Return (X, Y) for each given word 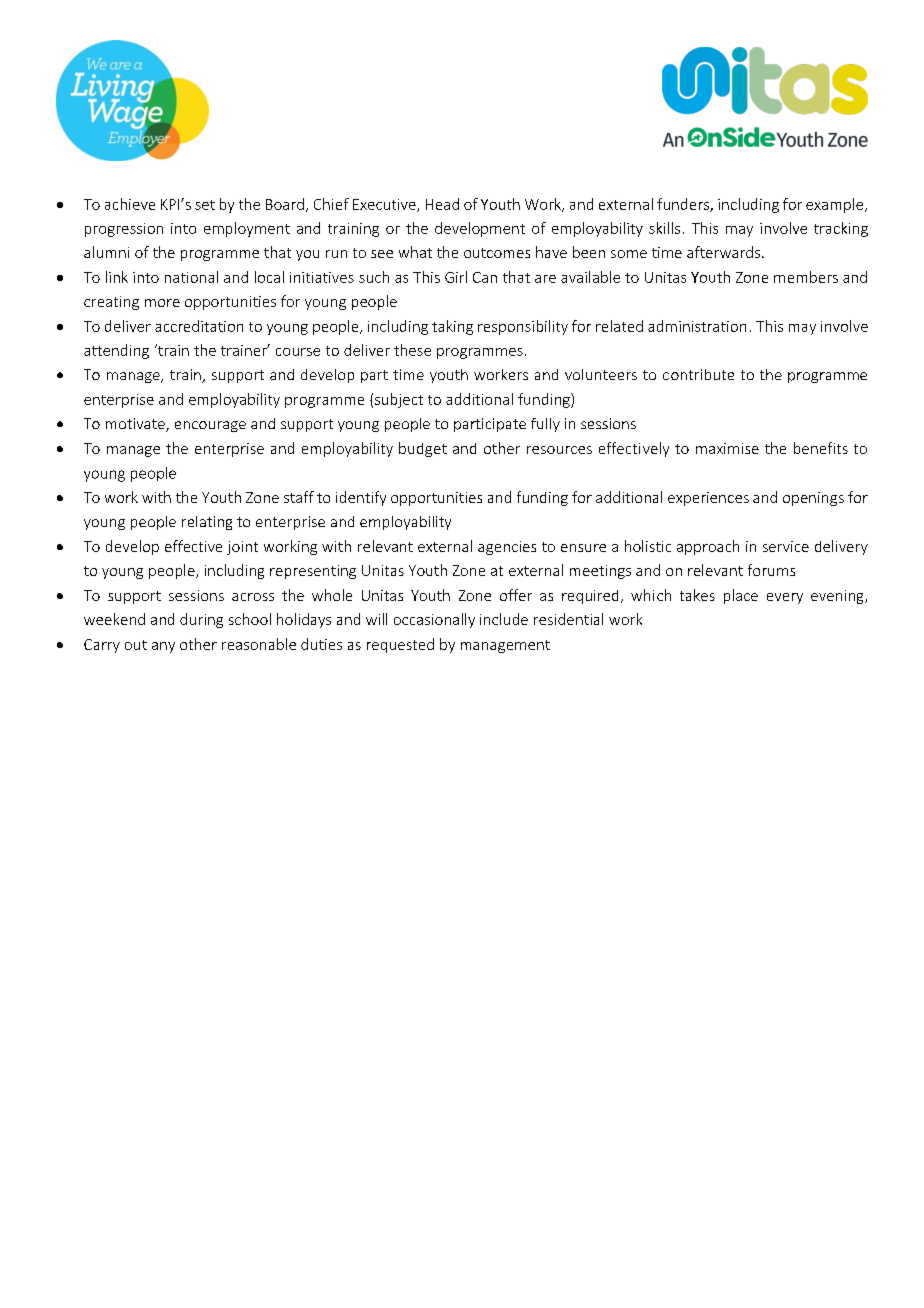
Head (442, 204)
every (785, 598)
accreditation (199, 326)
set (205, 205)
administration (697, 326)
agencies (507, 548)
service (786, 546)
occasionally (434, 620)
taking (452, 327)
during (201, 620)
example (836, 205)
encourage (210, 426)
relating (207, 523)
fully (545, 425)
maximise (727, 448)
